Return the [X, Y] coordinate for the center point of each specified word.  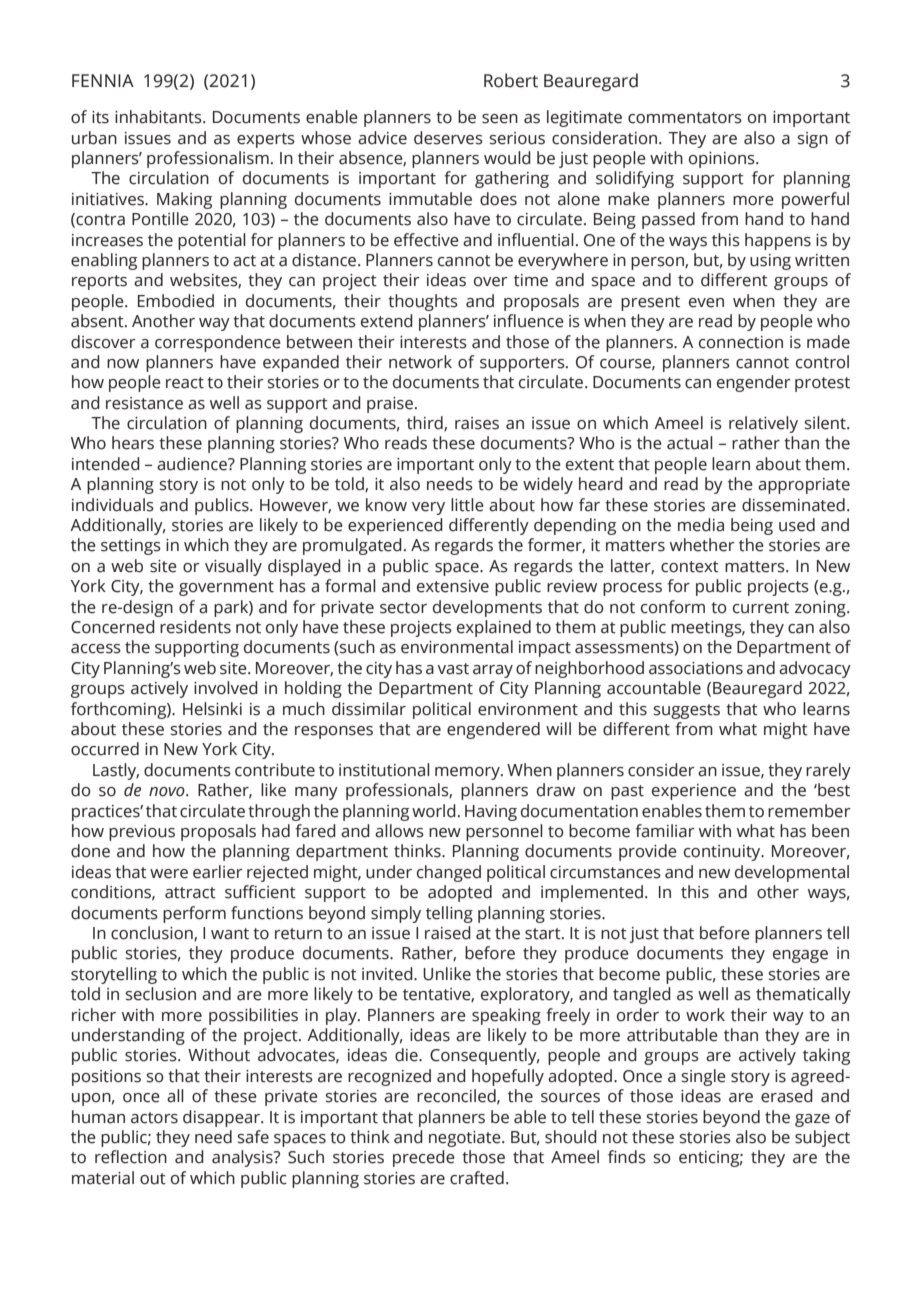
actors [154, 1118]
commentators [685, 118]
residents [195, 627]
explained [494, 628]
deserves [448, 138]
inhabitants [159, 117]
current [761, 608]
